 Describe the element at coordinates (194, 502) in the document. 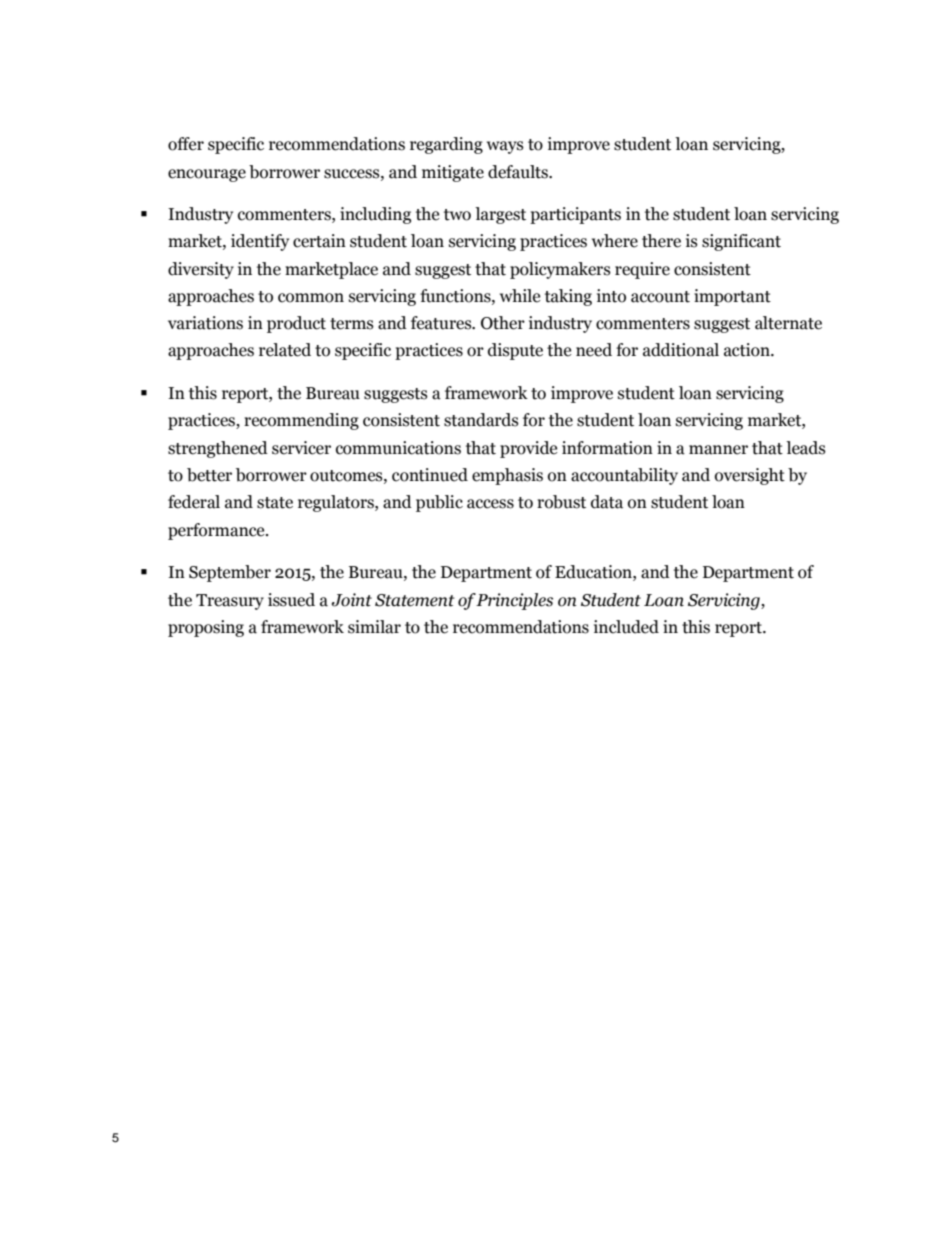

I see `federal` at that location.
